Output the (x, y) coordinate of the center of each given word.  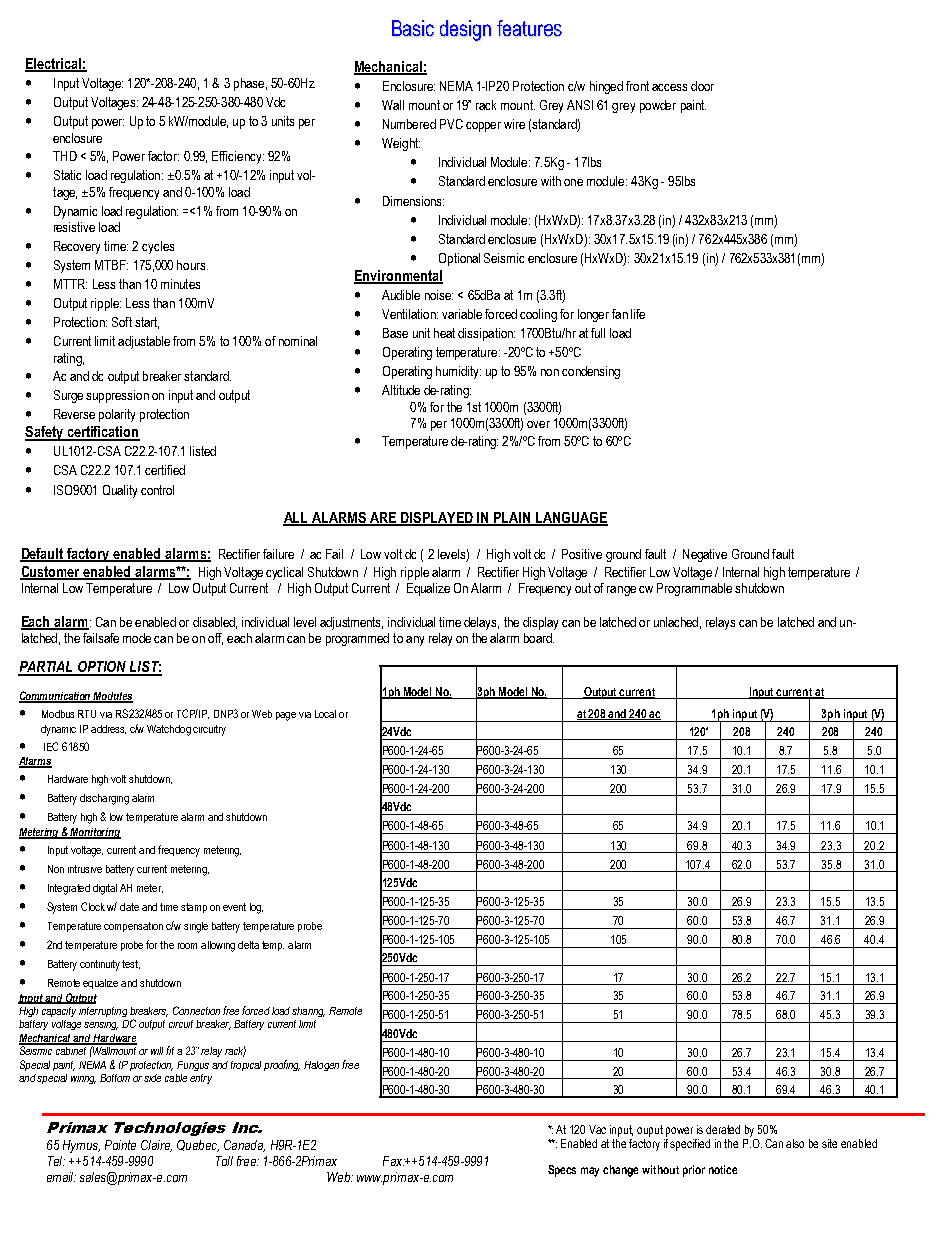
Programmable (694, 589)
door (702, 86)
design (465, 30)
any (415, 641)
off (215, 639)
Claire (156, 1146)
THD (65, 156)
